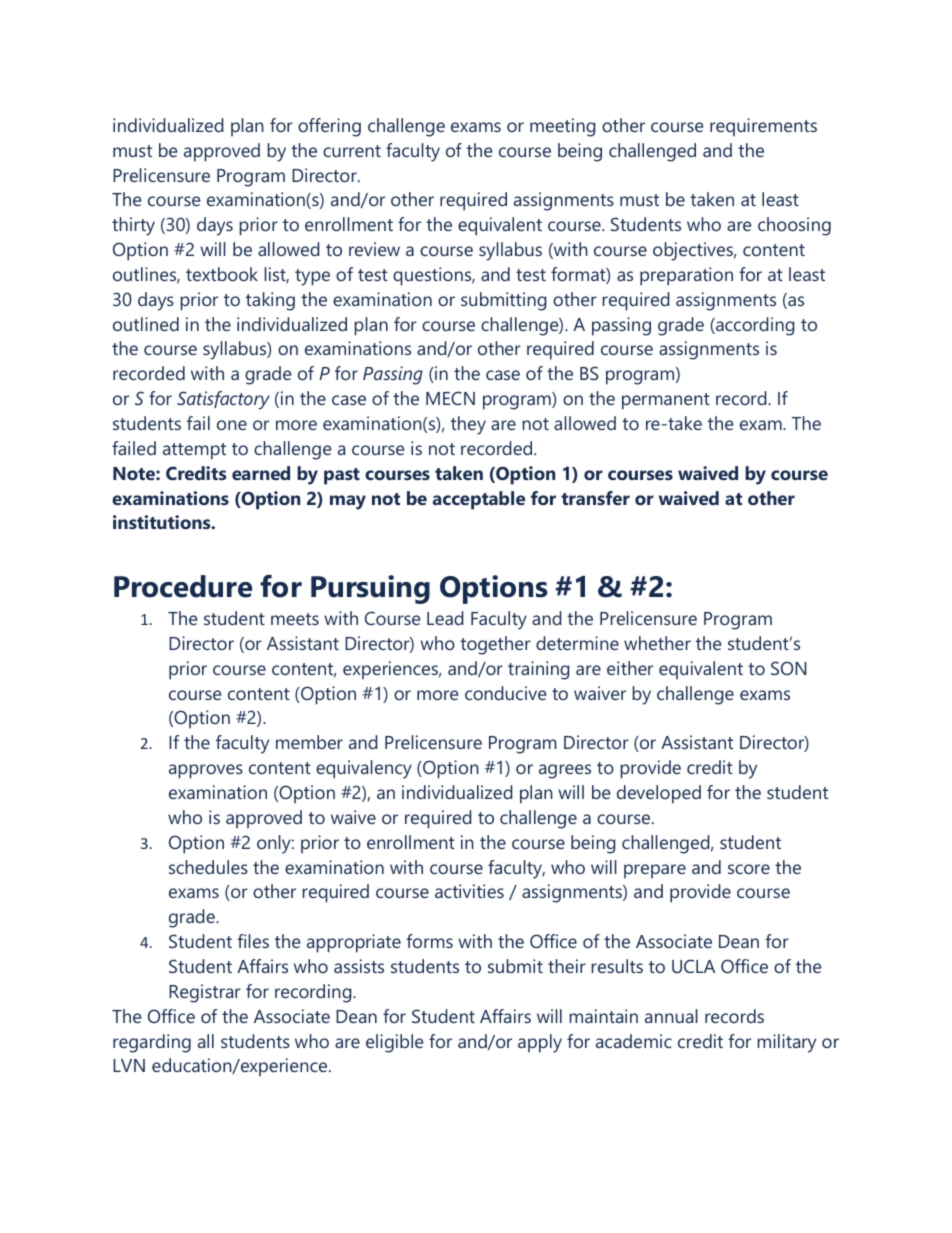  What do you see at coordinates (133, 226) in the page?
I see `thirty` at bounding box center [133, 226].
